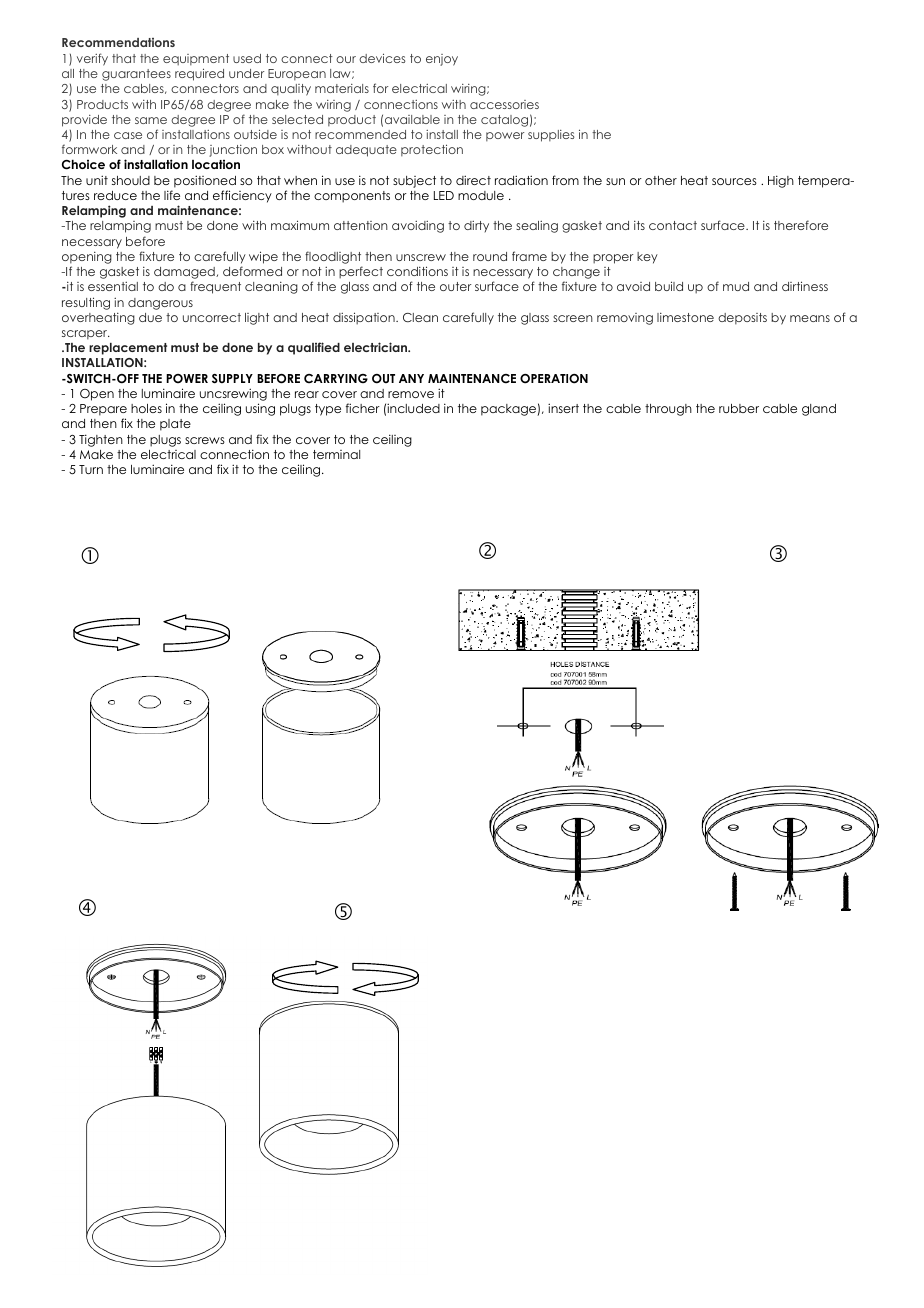 Image resolution: width=924 pixels, height=1308 pixels. What do you see at coordinates (185, 274) in the screenshot?
I see `damaged` at bounding box center [185, 274].
